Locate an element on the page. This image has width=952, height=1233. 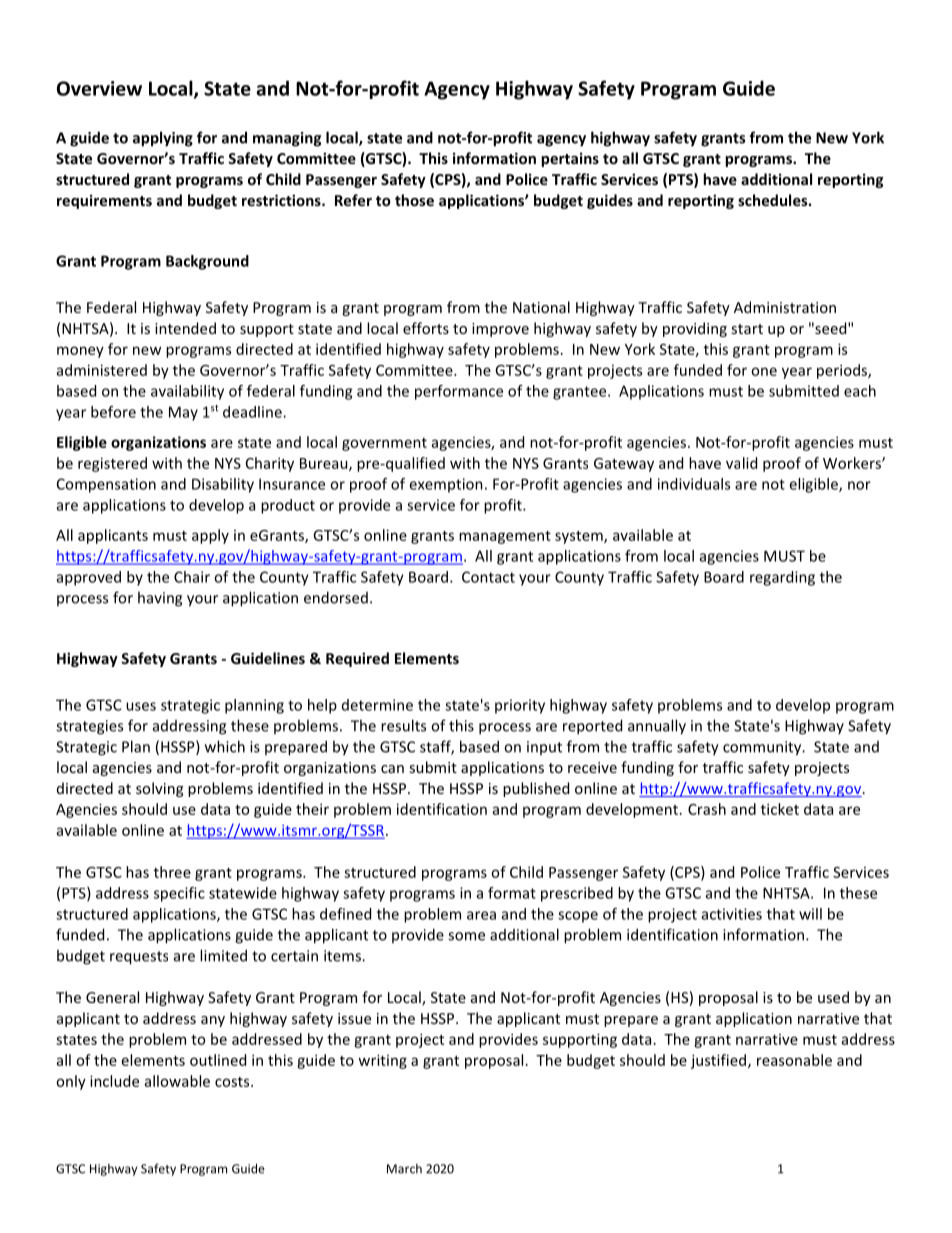
allowable is located at coordinates (177, 1081).
